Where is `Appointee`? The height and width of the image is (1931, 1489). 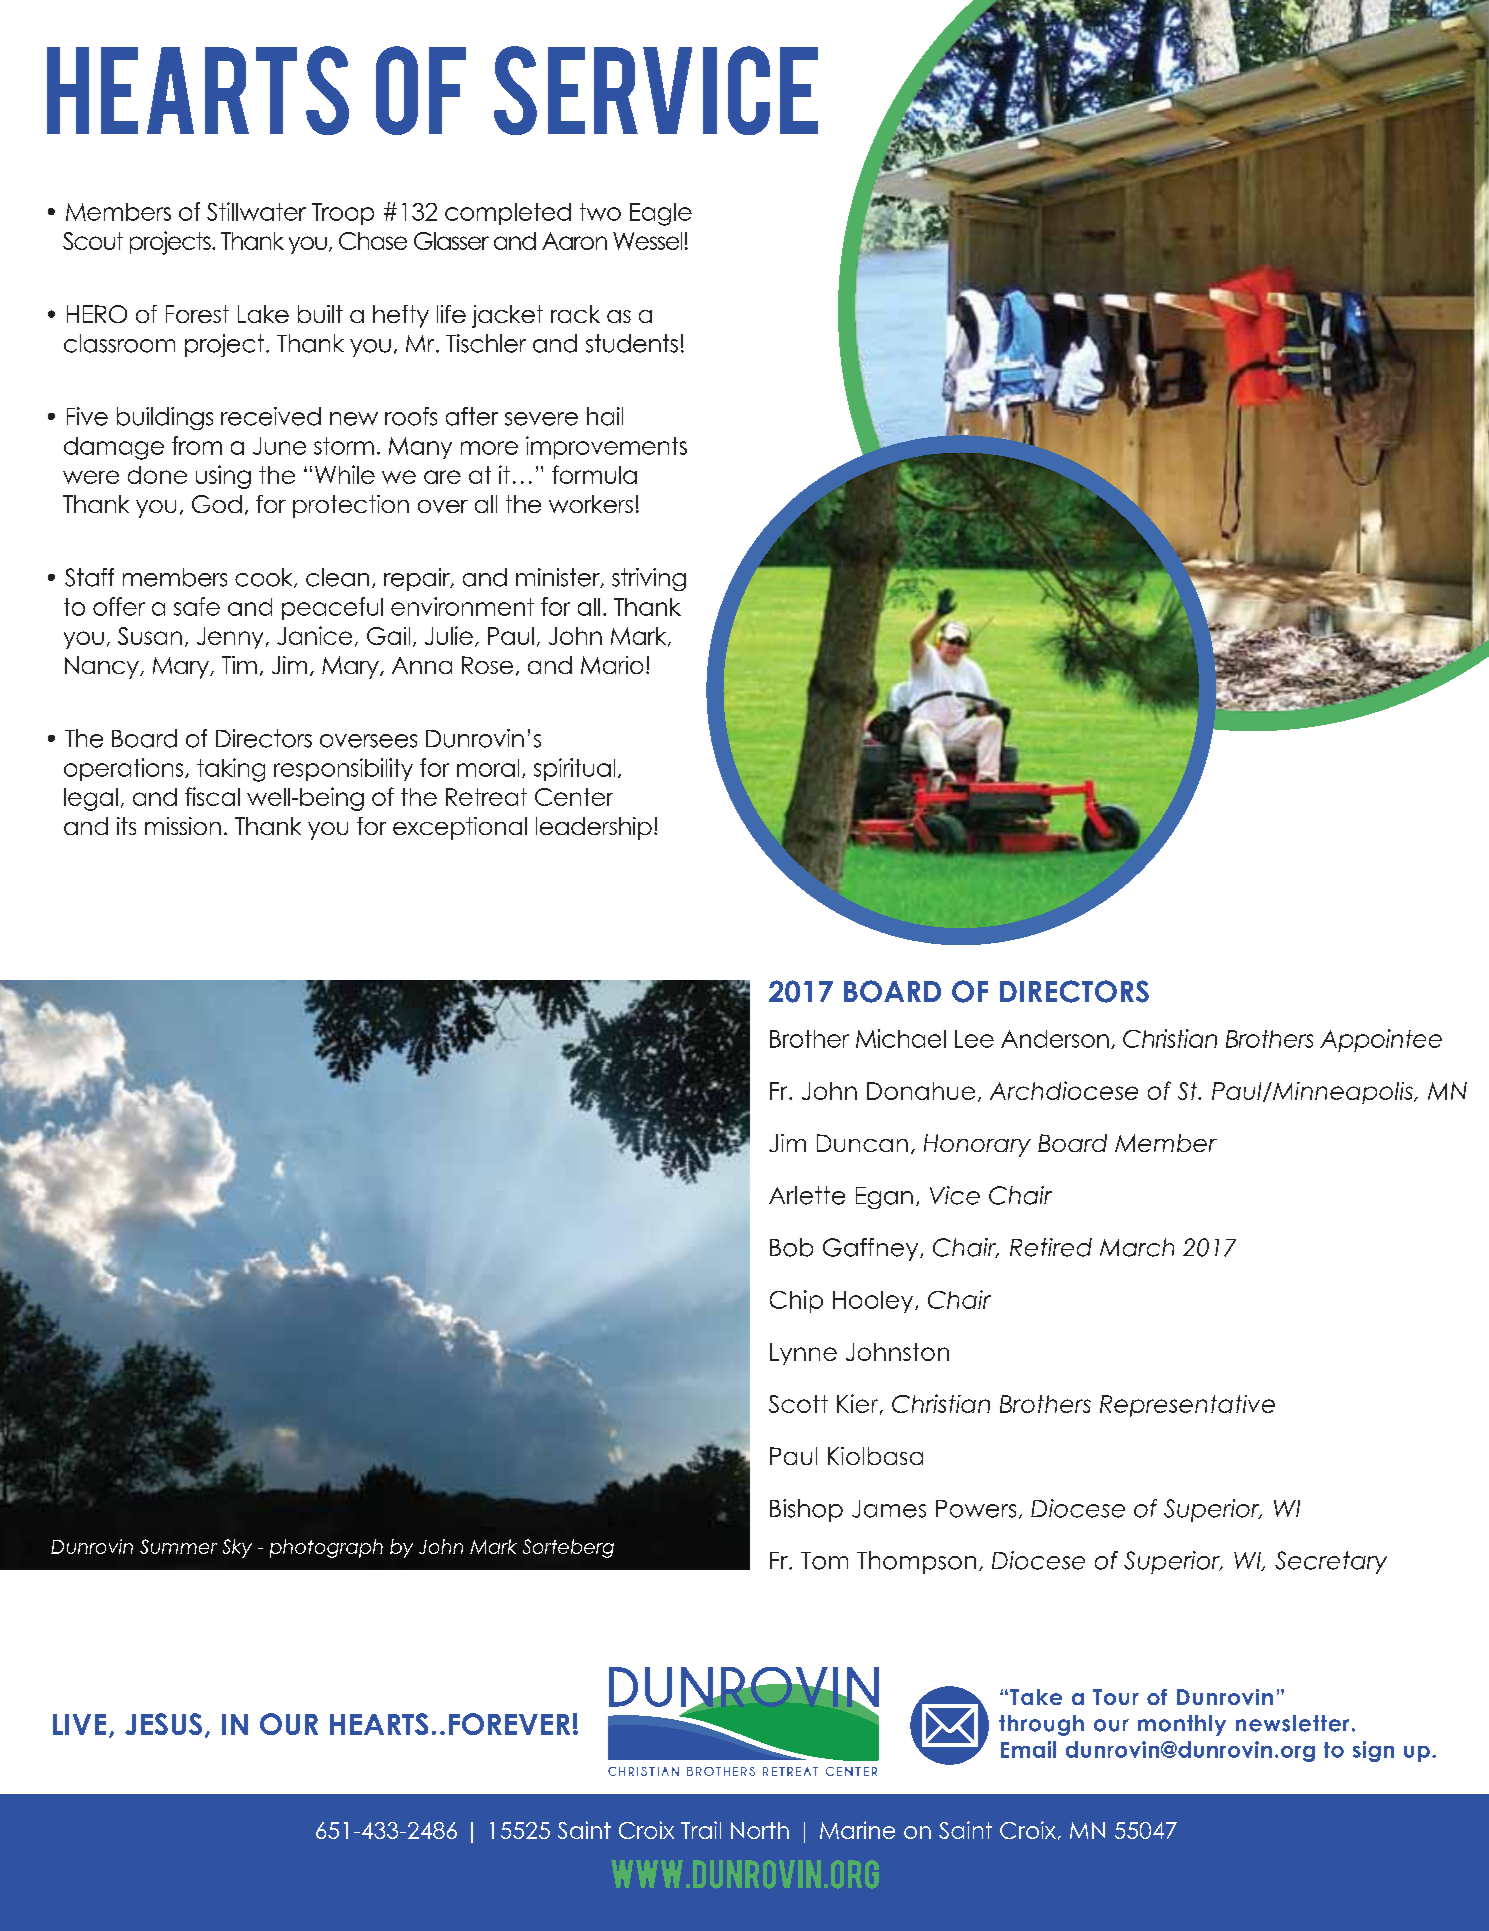
Appointee is located at coordinates (1381, 1040).
